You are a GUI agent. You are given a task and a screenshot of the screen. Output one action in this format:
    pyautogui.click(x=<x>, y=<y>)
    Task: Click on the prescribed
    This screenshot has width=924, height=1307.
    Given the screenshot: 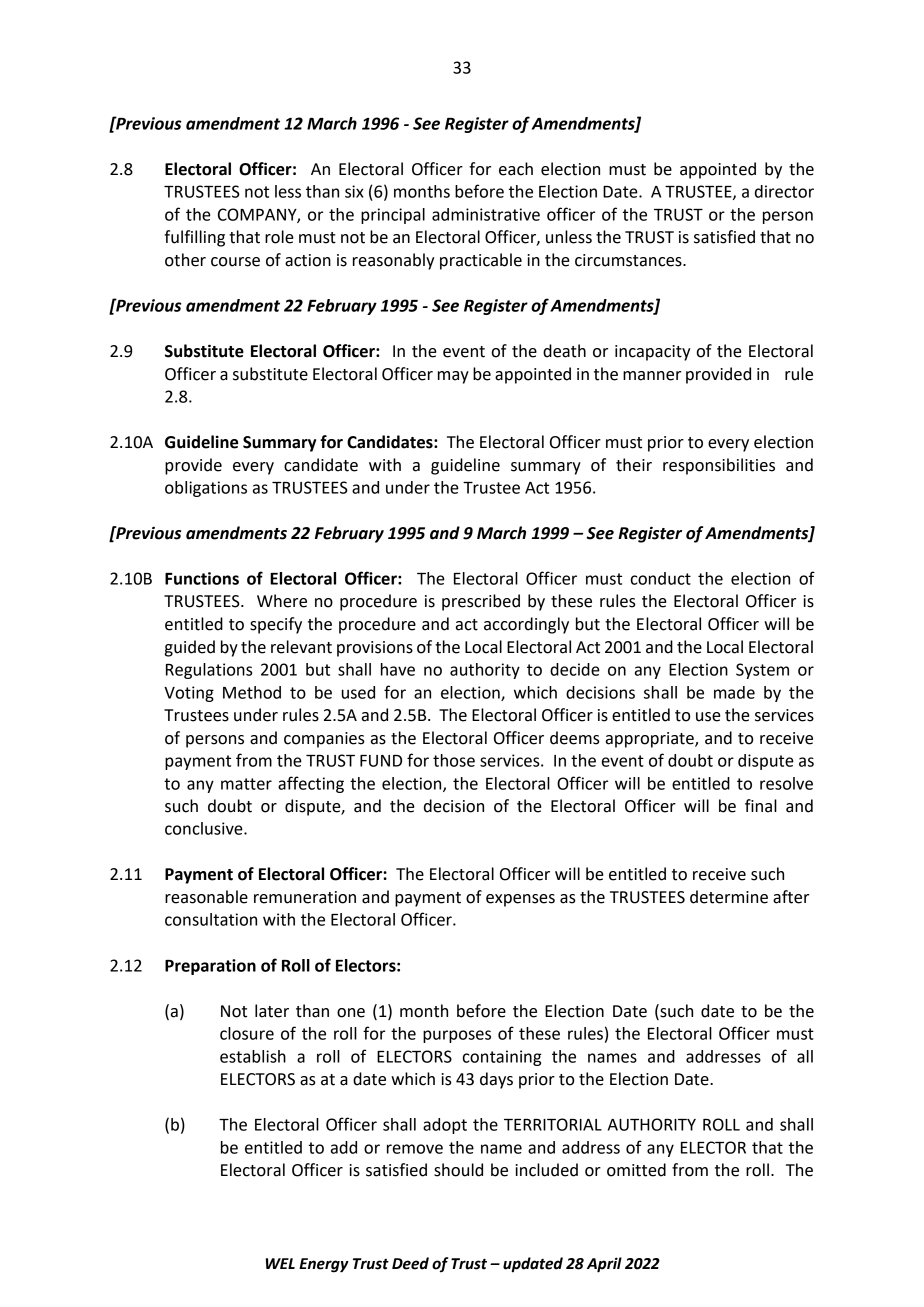 What is the action you would take?
    pyautogui.click(x=481, y=602)
